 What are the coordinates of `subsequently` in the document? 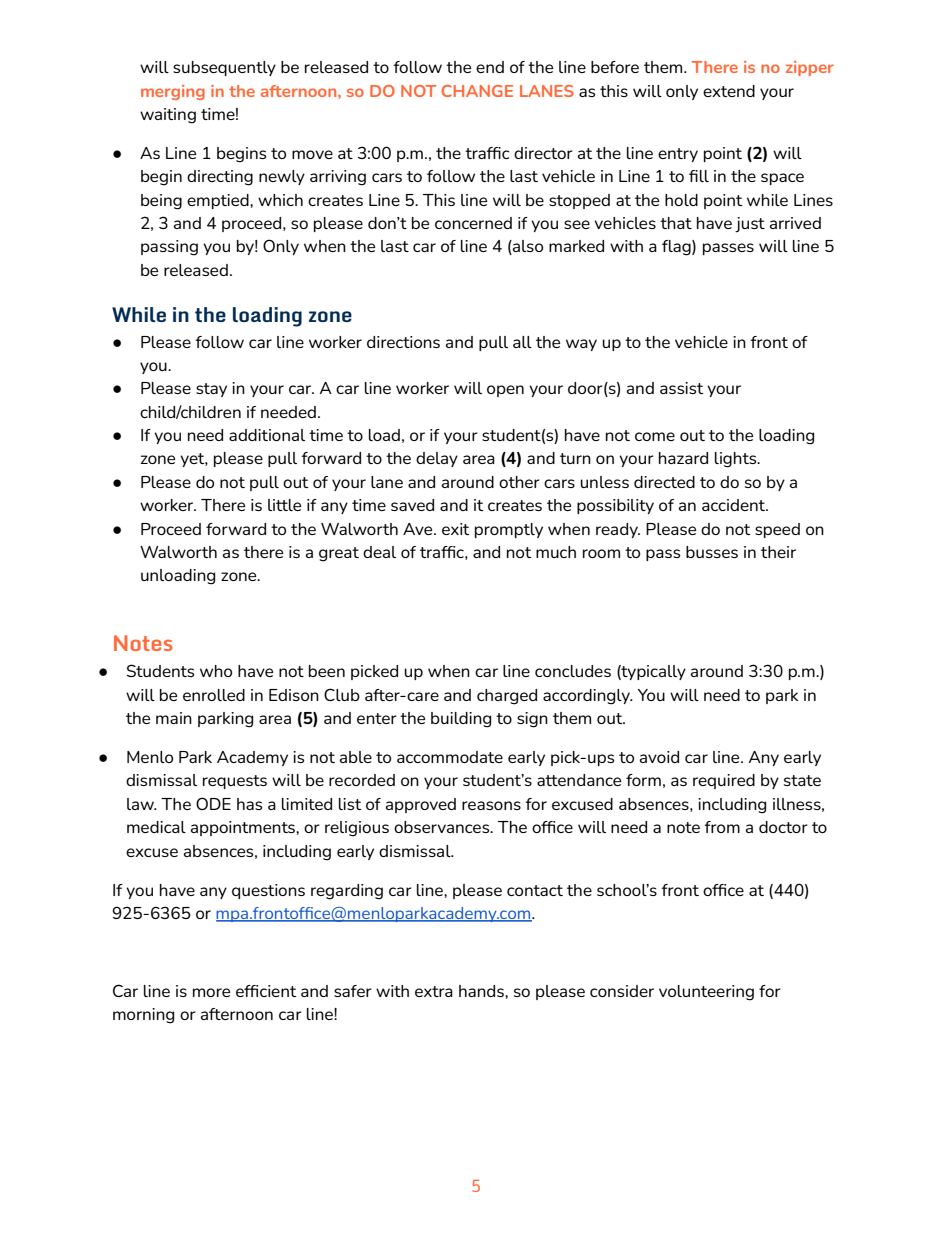 It's located at (224, 68).
